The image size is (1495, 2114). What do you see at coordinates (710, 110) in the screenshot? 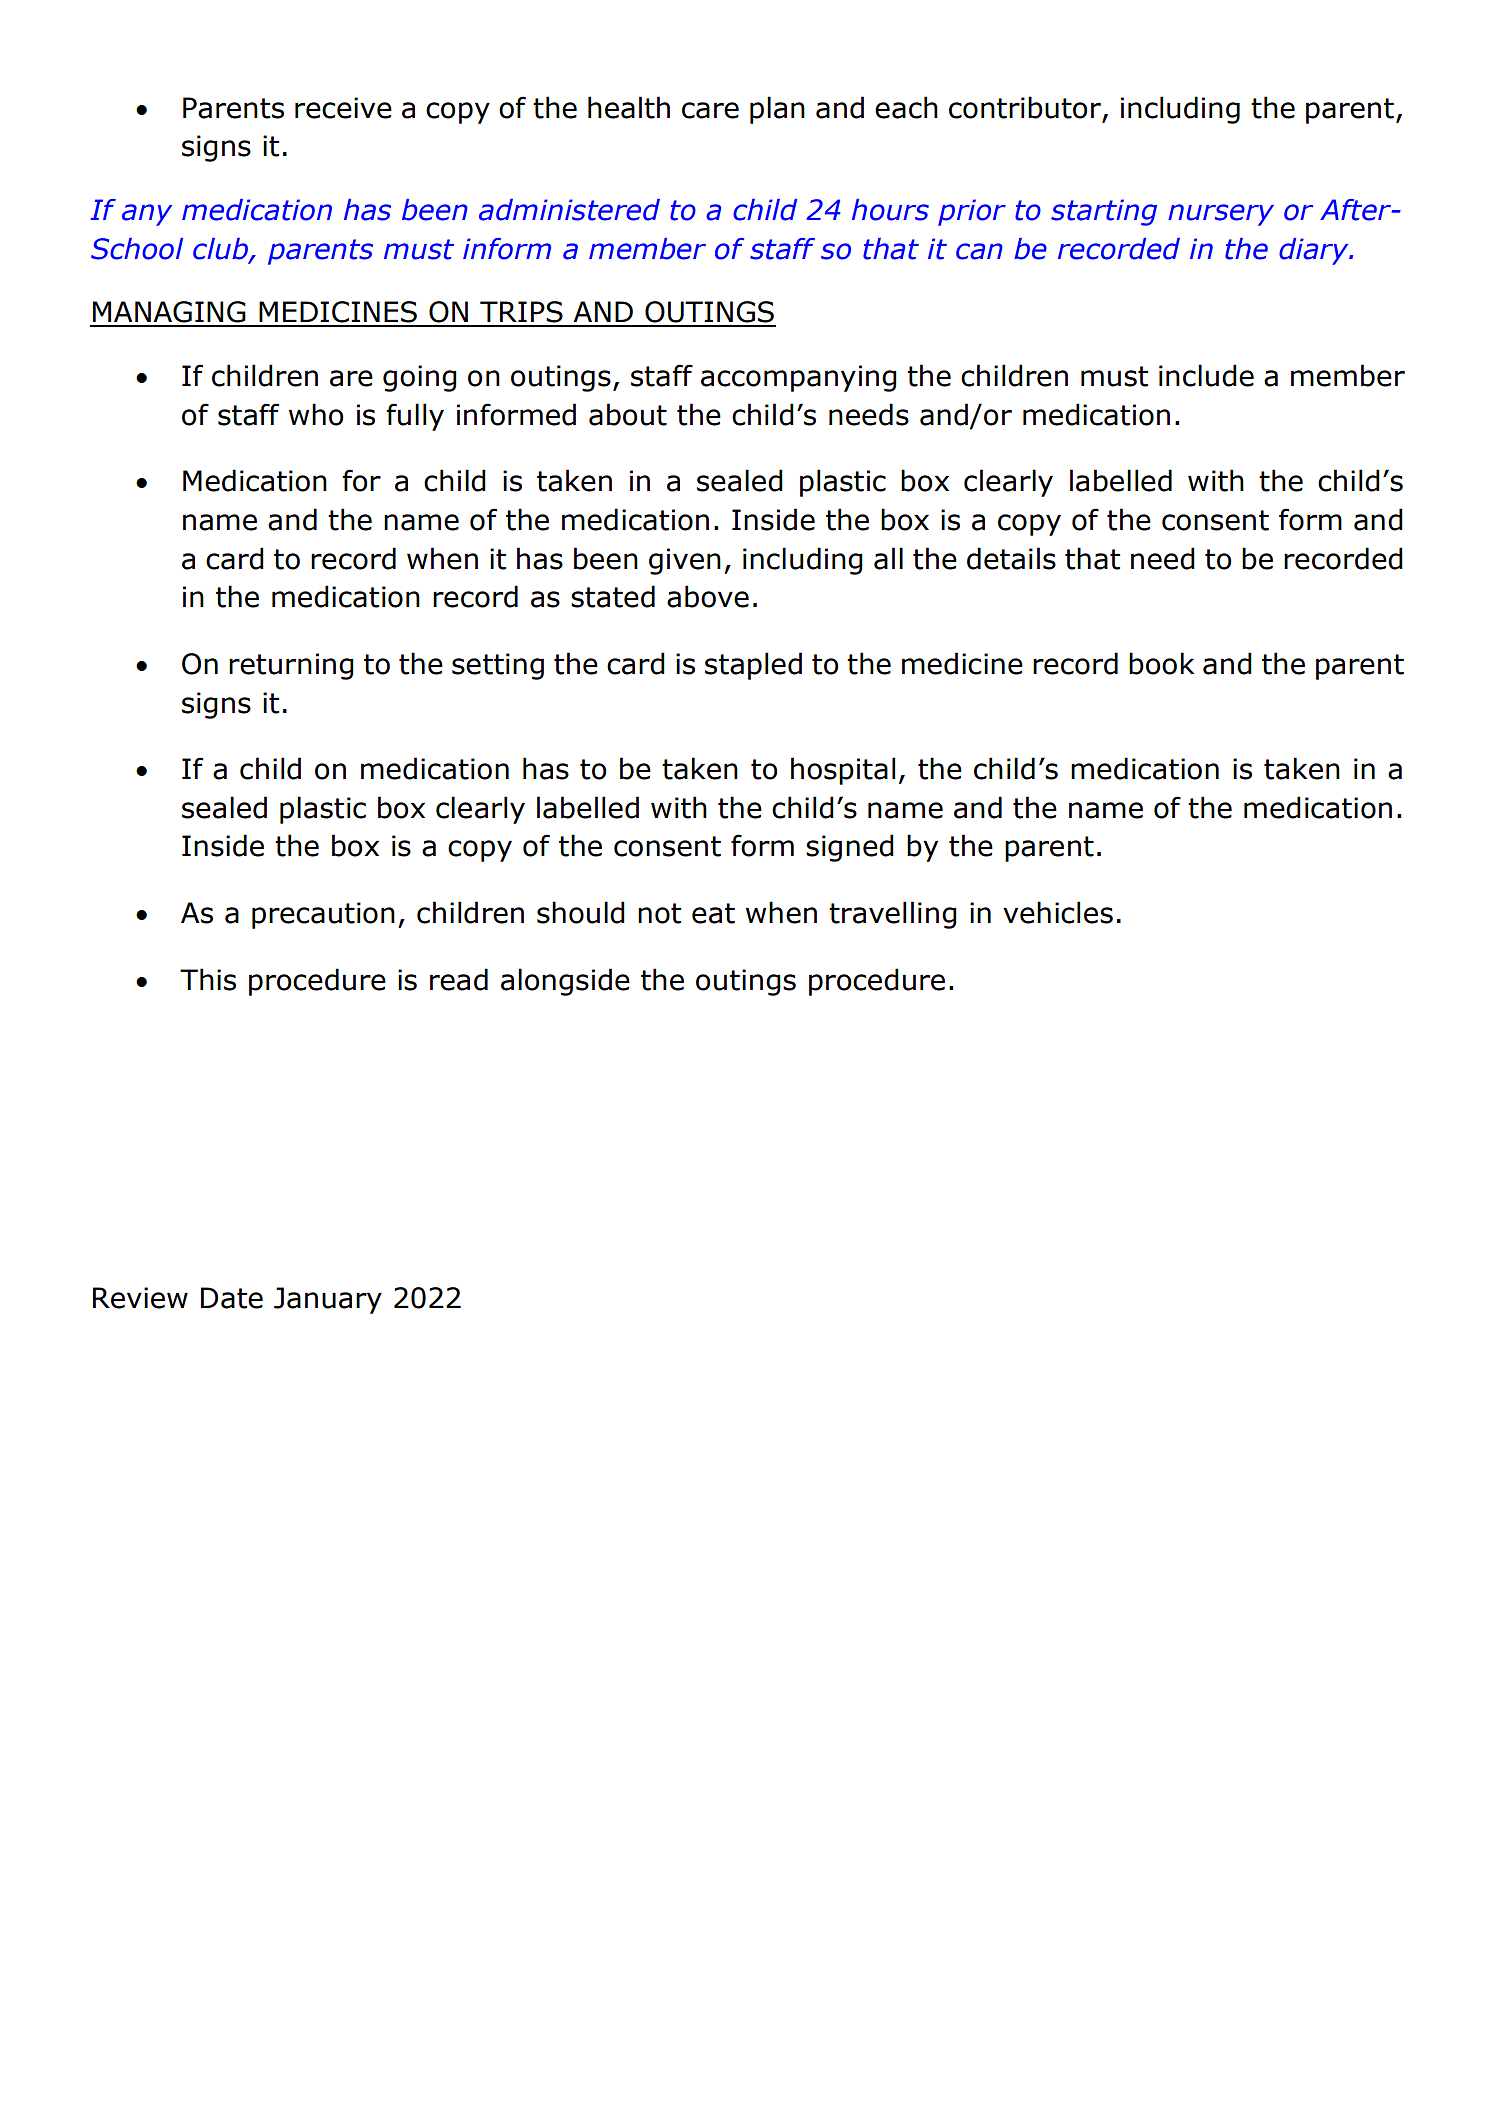
I see `care` at bounding box center [710, 110].
